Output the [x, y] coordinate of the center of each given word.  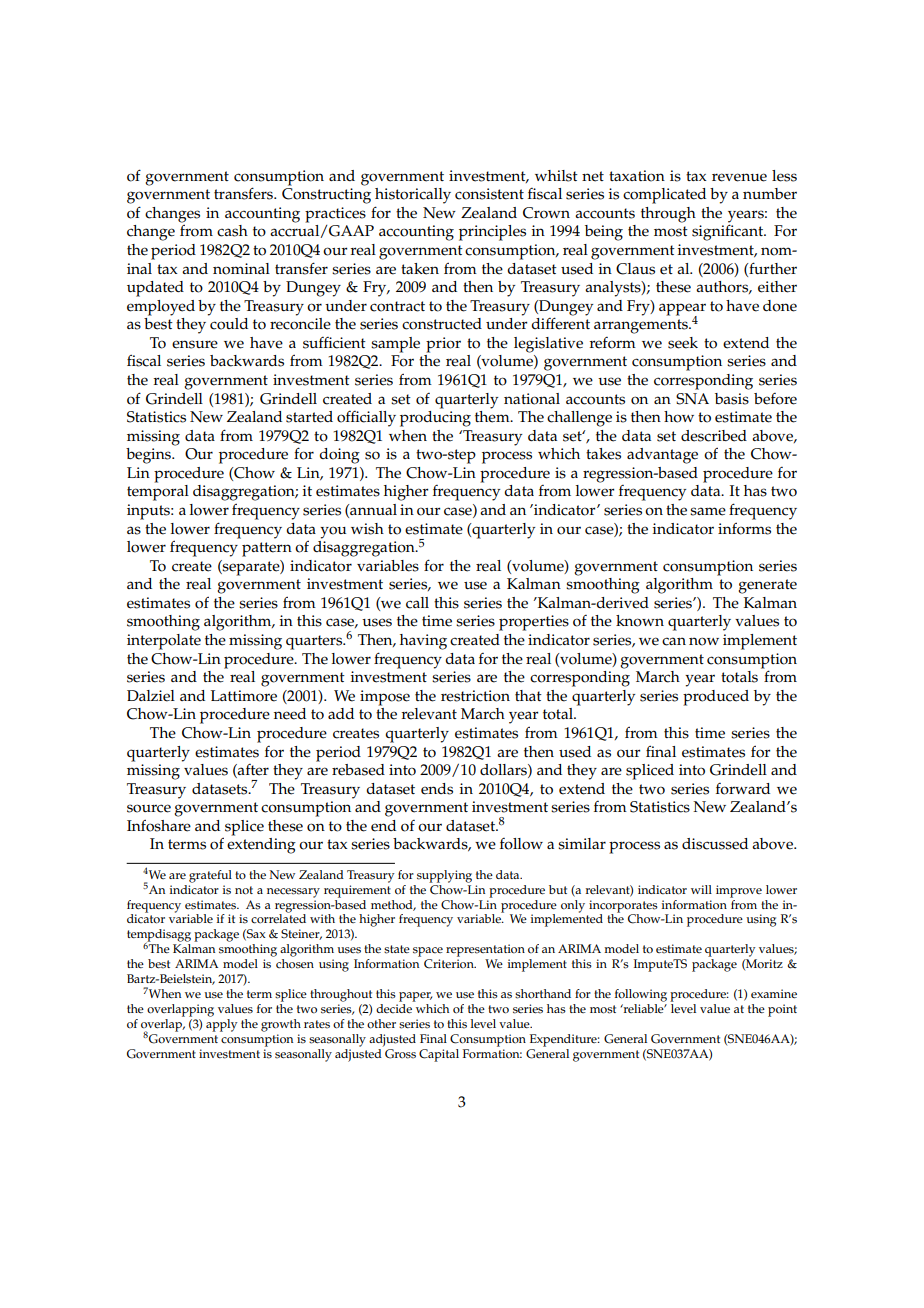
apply [222, 1024]
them [493, 415]
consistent [489, 194]
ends [437, 789]
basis [732, 399]
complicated [664, 196]
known [640, 621]
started [309, 417]
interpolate [164, 642]
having [423, 642]
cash [232, 231]
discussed [715, 844]
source [149, 808]
